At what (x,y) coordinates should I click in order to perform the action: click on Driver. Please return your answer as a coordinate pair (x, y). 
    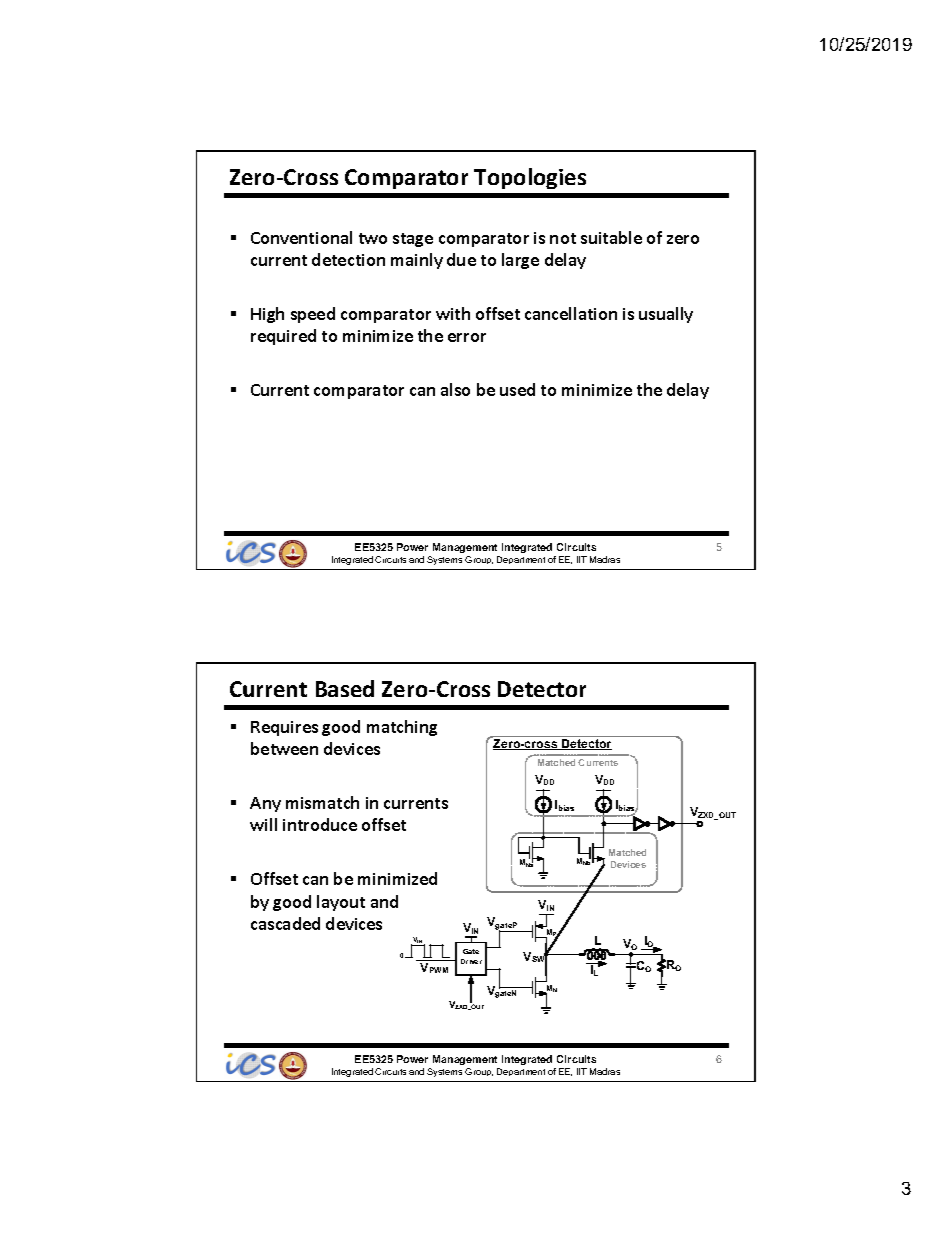
    Looking at the image, I should click on (471, 961).
